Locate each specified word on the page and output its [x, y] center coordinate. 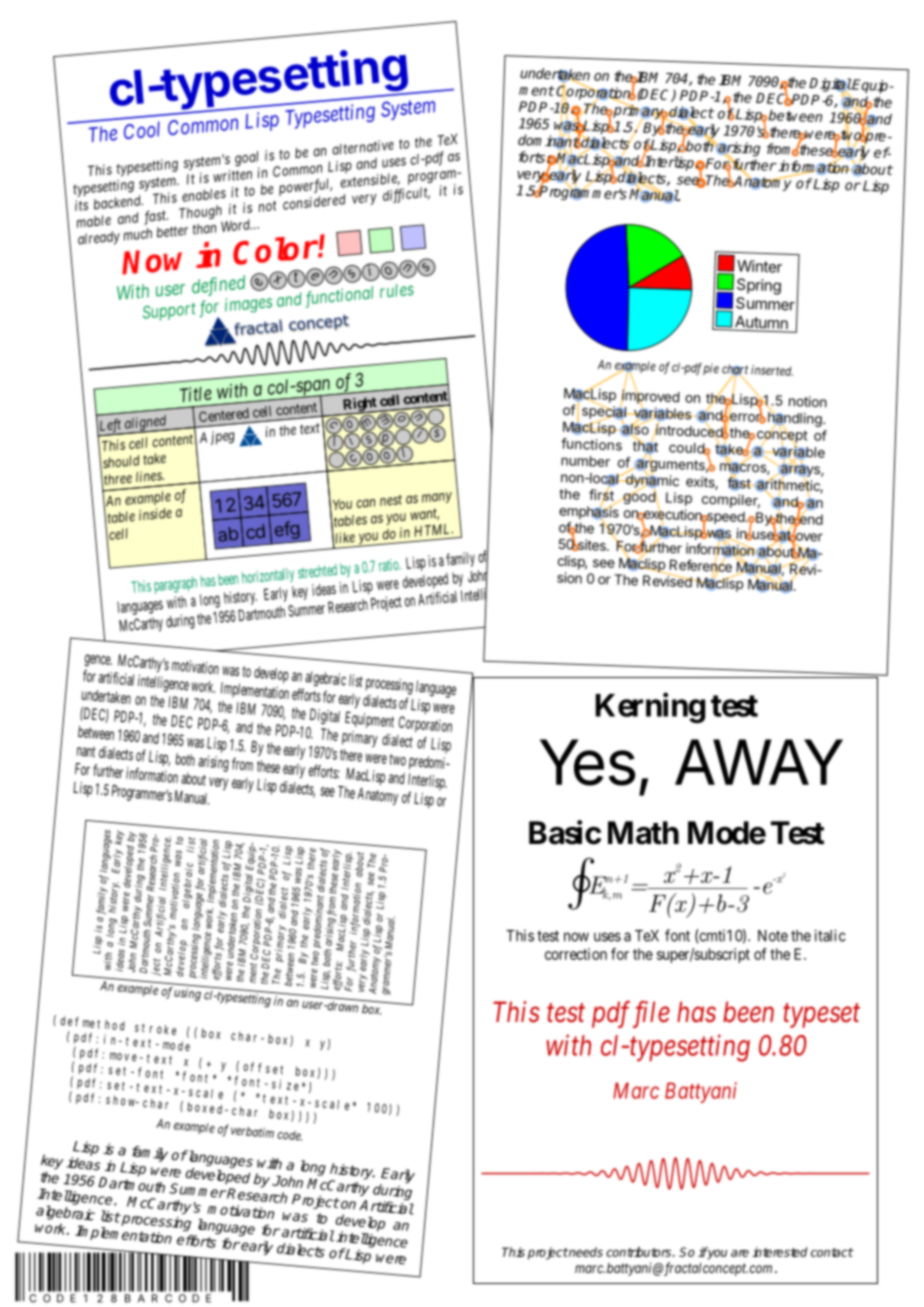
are [740, 1253]
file [649, 1014]
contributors [640, 1252]
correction [576, 954]
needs [585, 1252]
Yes [587, 762]
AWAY [759, 762]
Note [773, 936]
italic [830, 935]
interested [780, 1252]
